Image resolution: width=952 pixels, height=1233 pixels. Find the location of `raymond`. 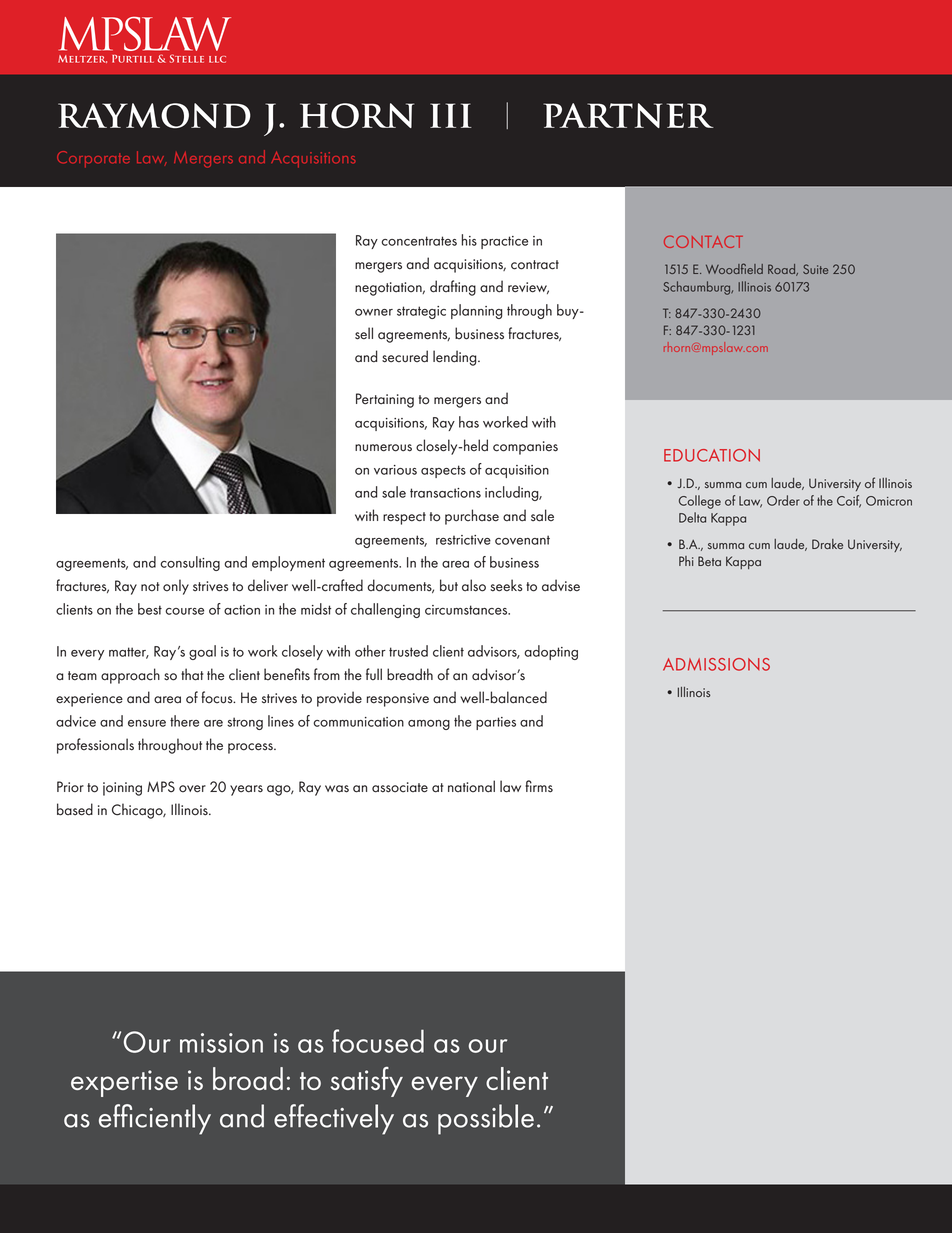

raymond is located at coordinates (154, 115).
